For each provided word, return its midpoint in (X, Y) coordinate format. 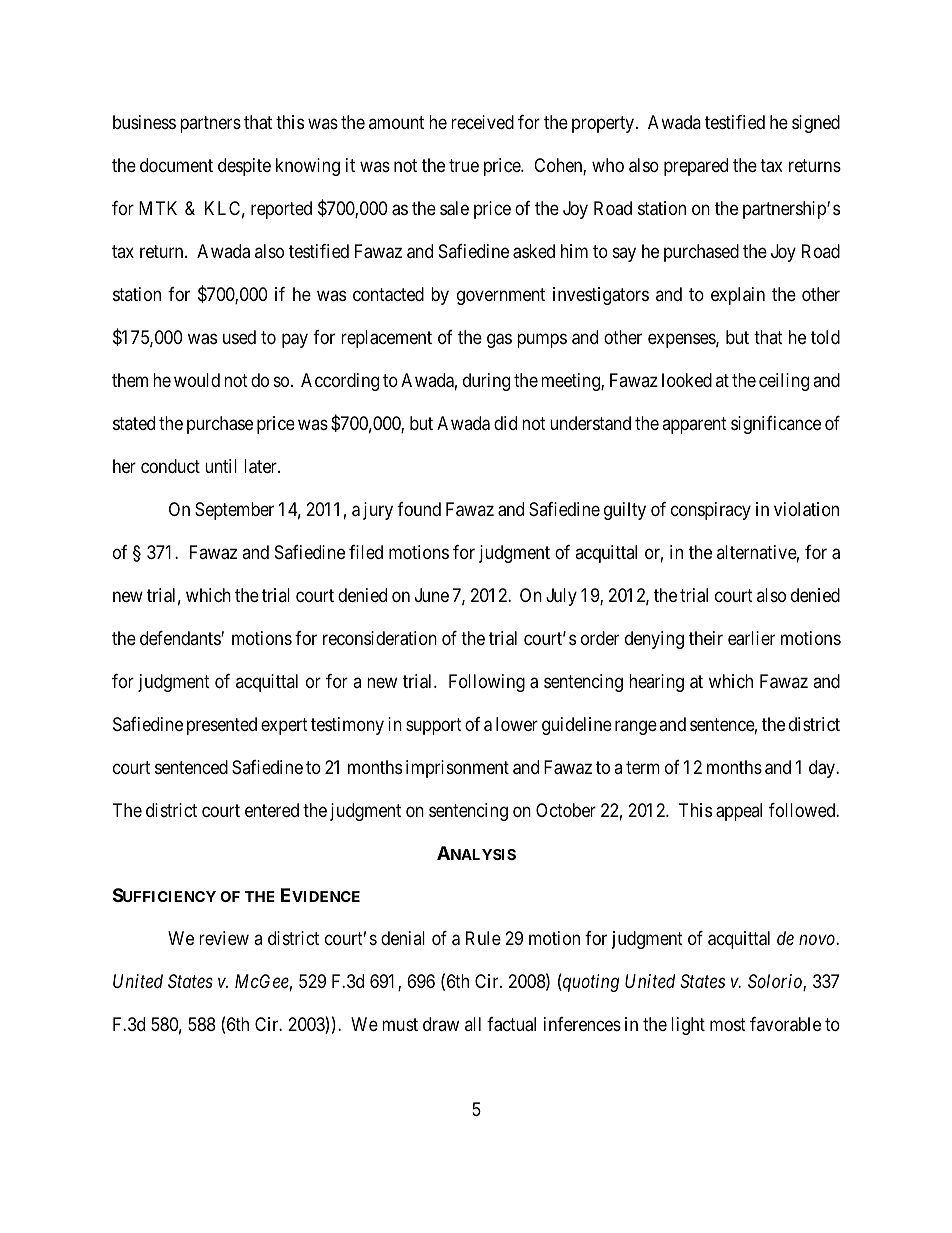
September (234, 511)
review (224, 938)
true (464, 165)
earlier (751, 638)
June (432, 595)
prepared (696, 167)
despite (244, 167)
